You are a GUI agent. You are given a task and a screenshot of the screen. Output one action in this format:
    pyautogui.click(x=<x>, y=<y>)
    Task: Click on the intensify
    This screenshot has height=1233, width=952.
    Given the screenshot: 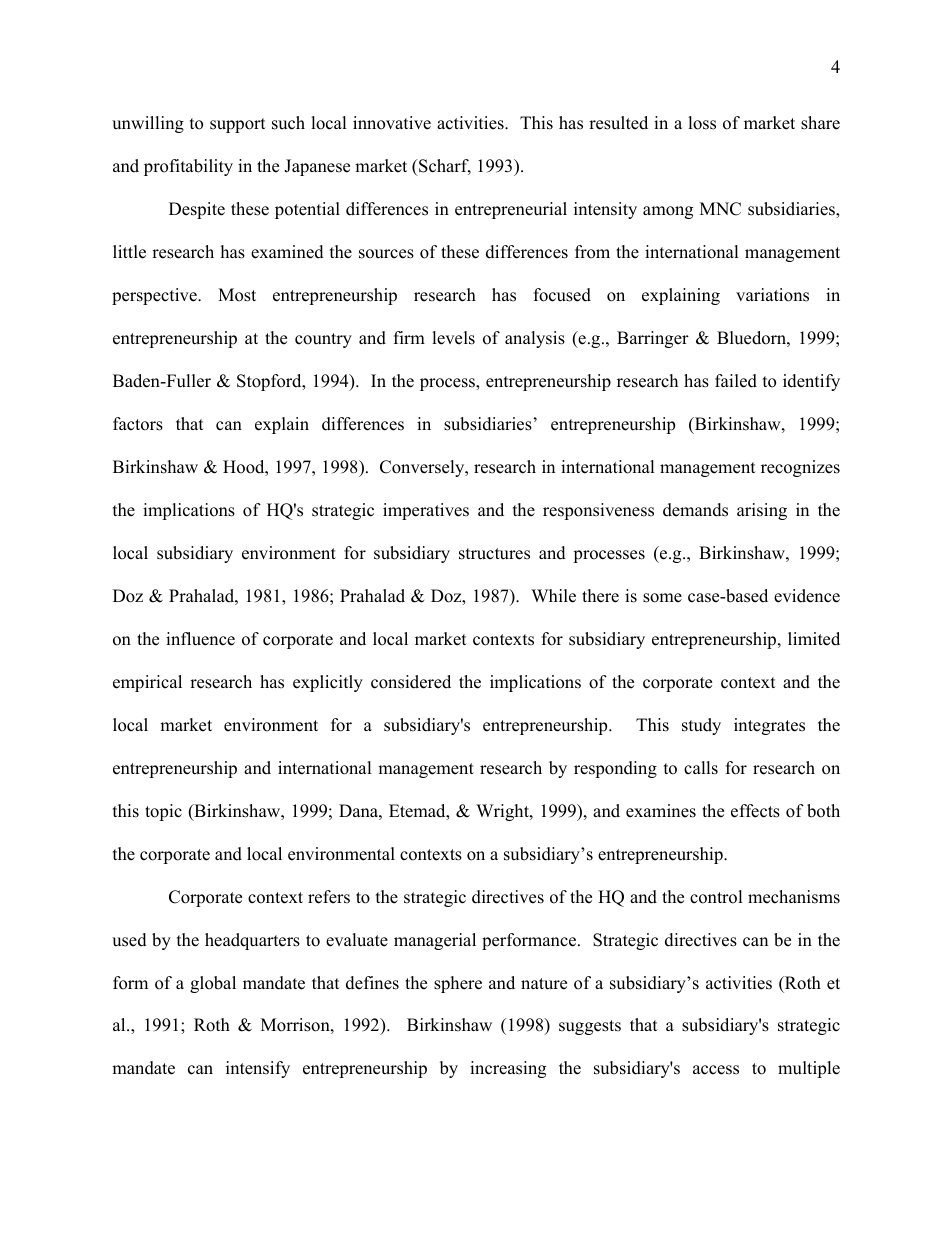 What is the action you would take?
    pyautogui.click(x=258, y=1069)
